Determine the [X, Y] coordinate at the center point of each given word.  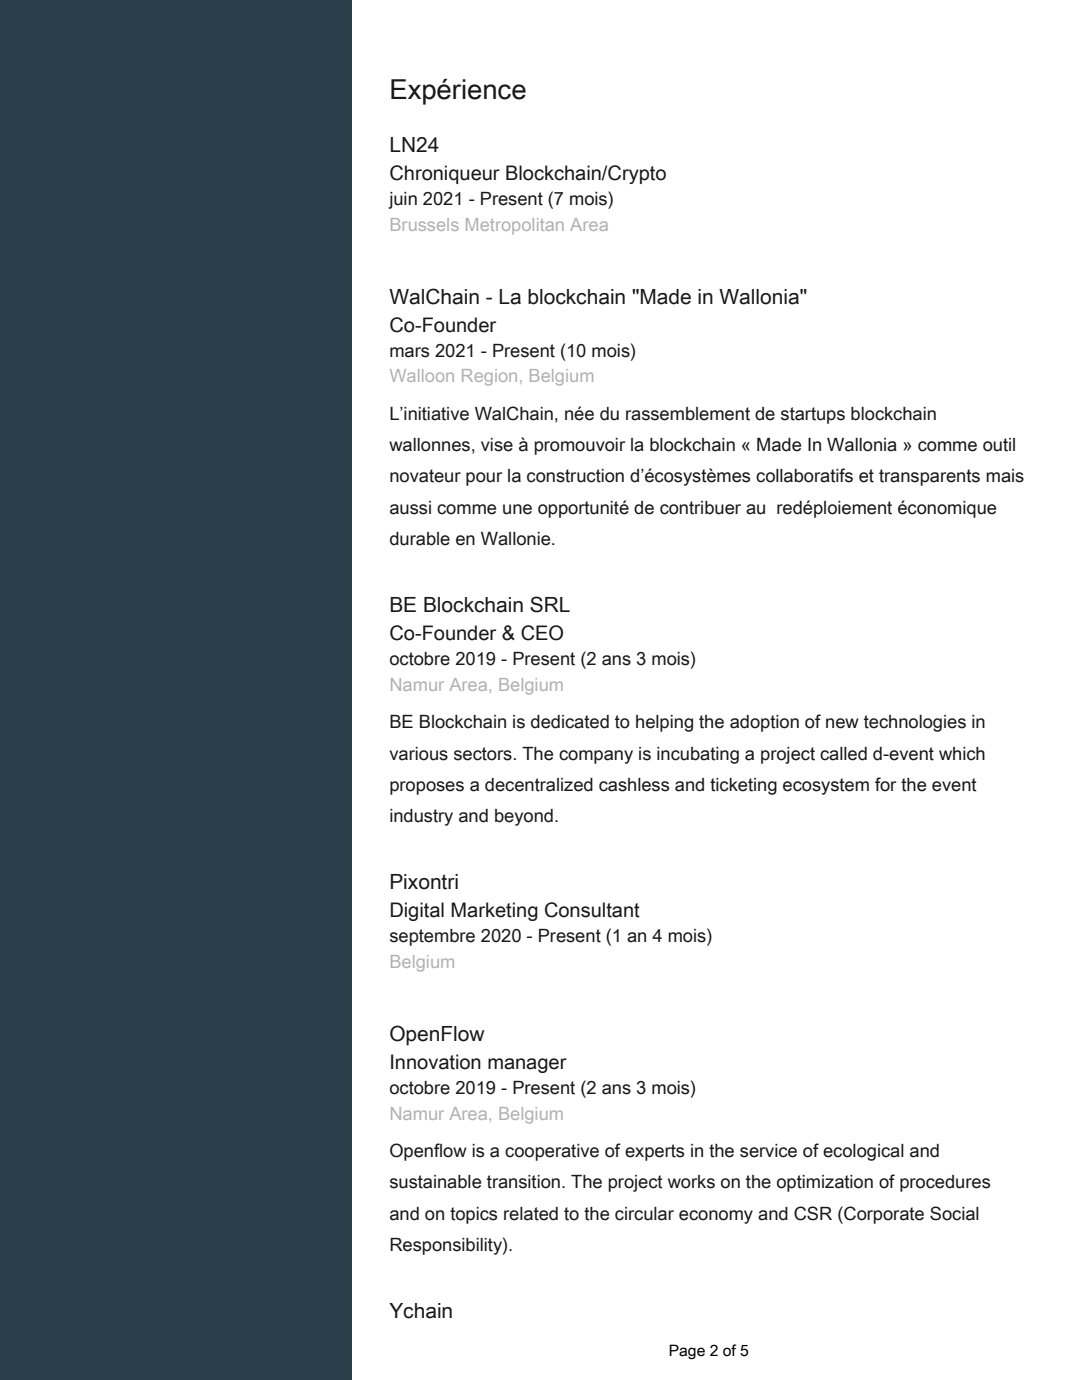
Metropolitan [515, 226]
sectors [483, 754]
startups [813, 415]
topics [473, 1215]
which [962, 754]
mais [1005, 476]
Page [687, 1351]
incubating [698, 755]
